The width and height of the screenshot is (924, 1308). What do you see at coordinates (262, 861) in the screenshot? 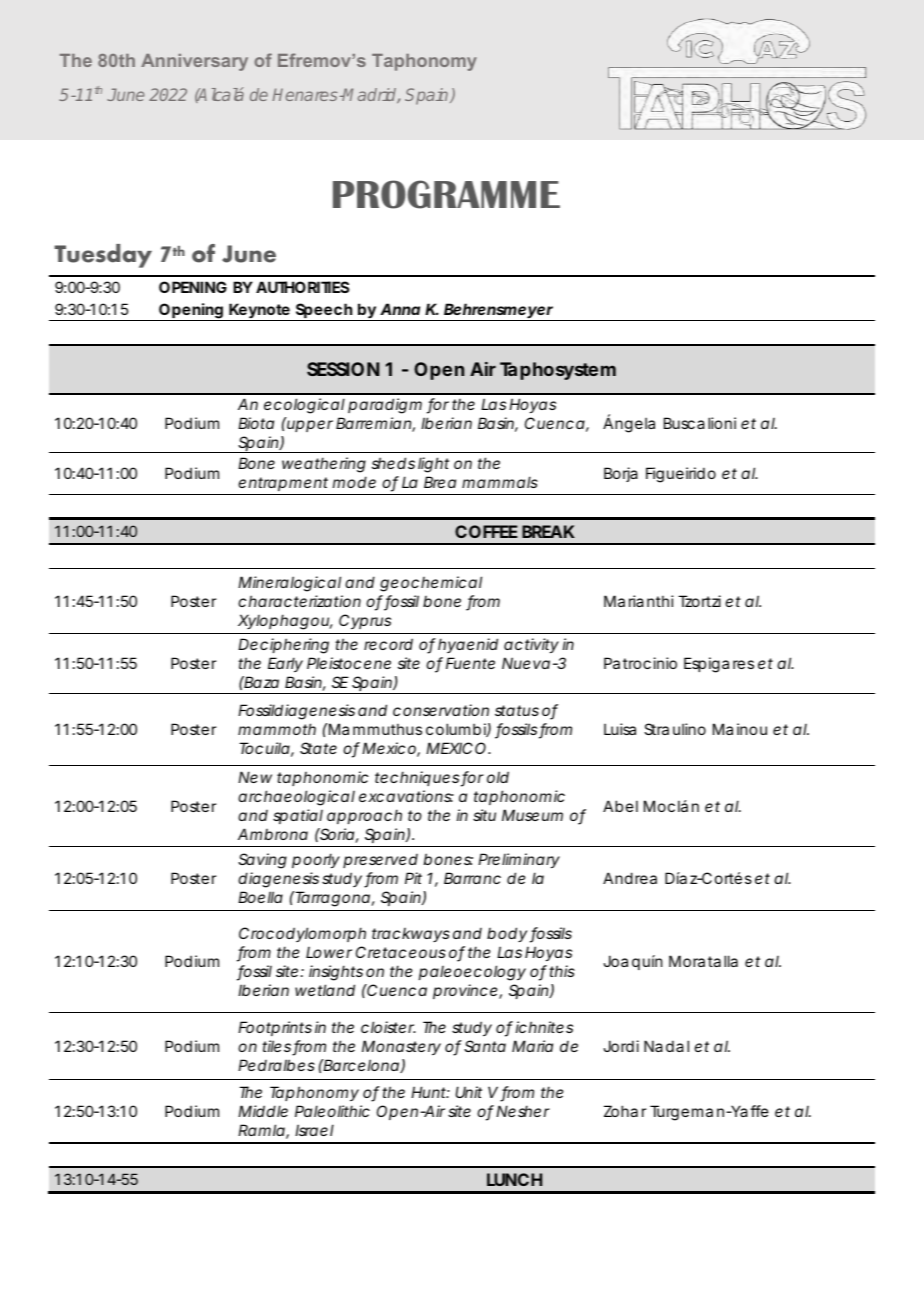
I see `Saving` at bounding box center [262, 861].
